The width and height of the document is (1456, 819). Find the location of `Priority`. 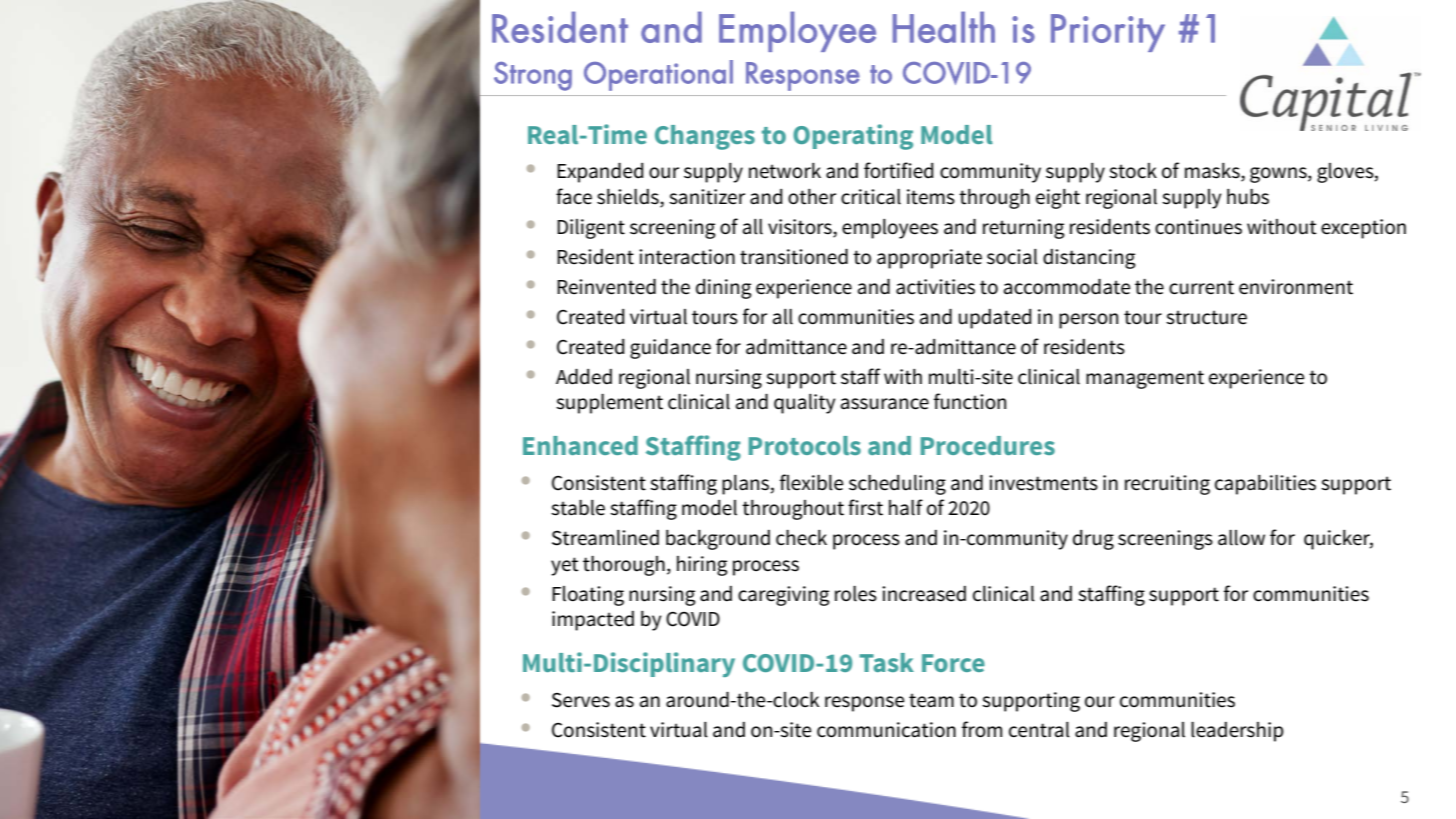

Priority is located at coordinates (1108, 33).
